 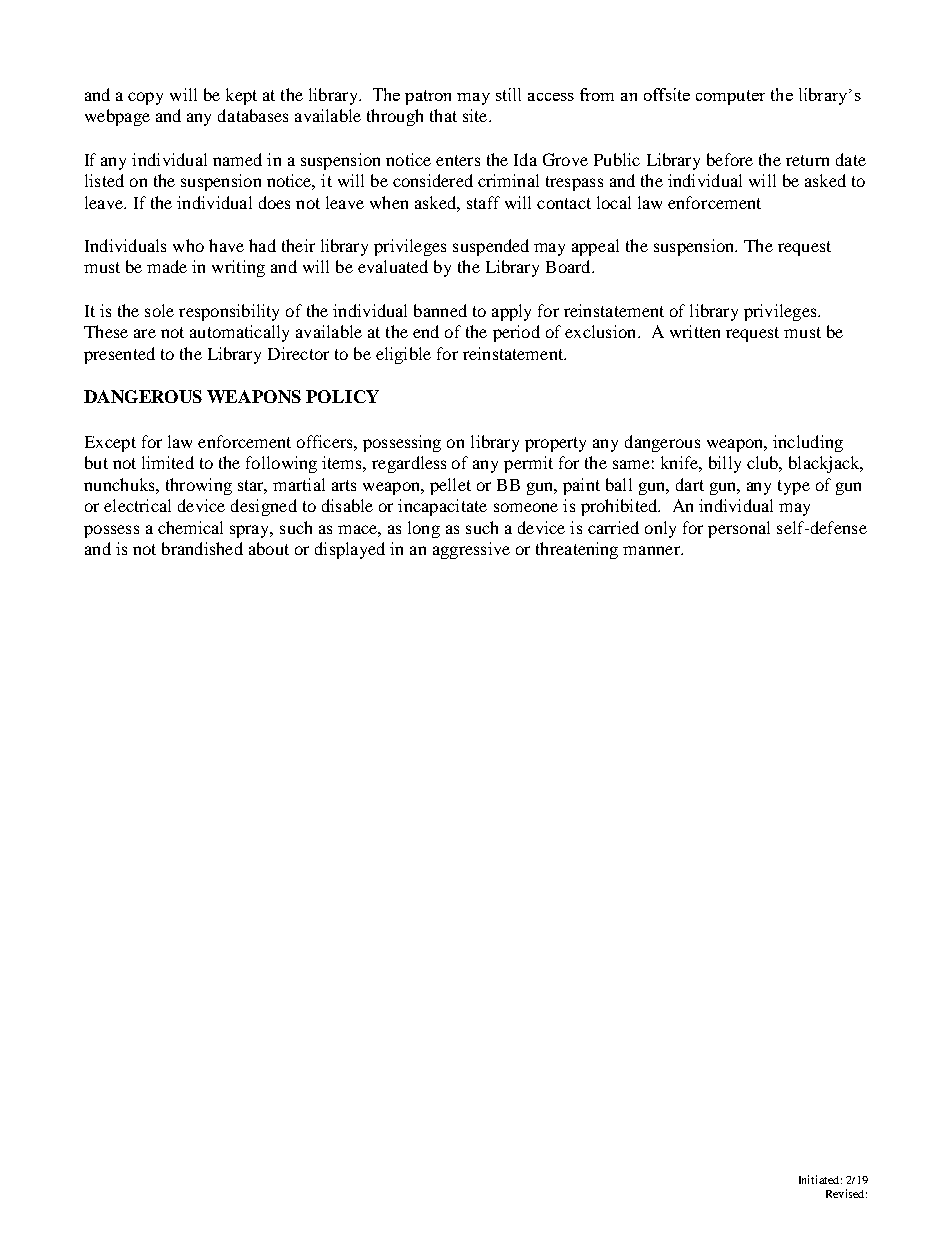 I want to click on that, so click(x=443, y=115).
